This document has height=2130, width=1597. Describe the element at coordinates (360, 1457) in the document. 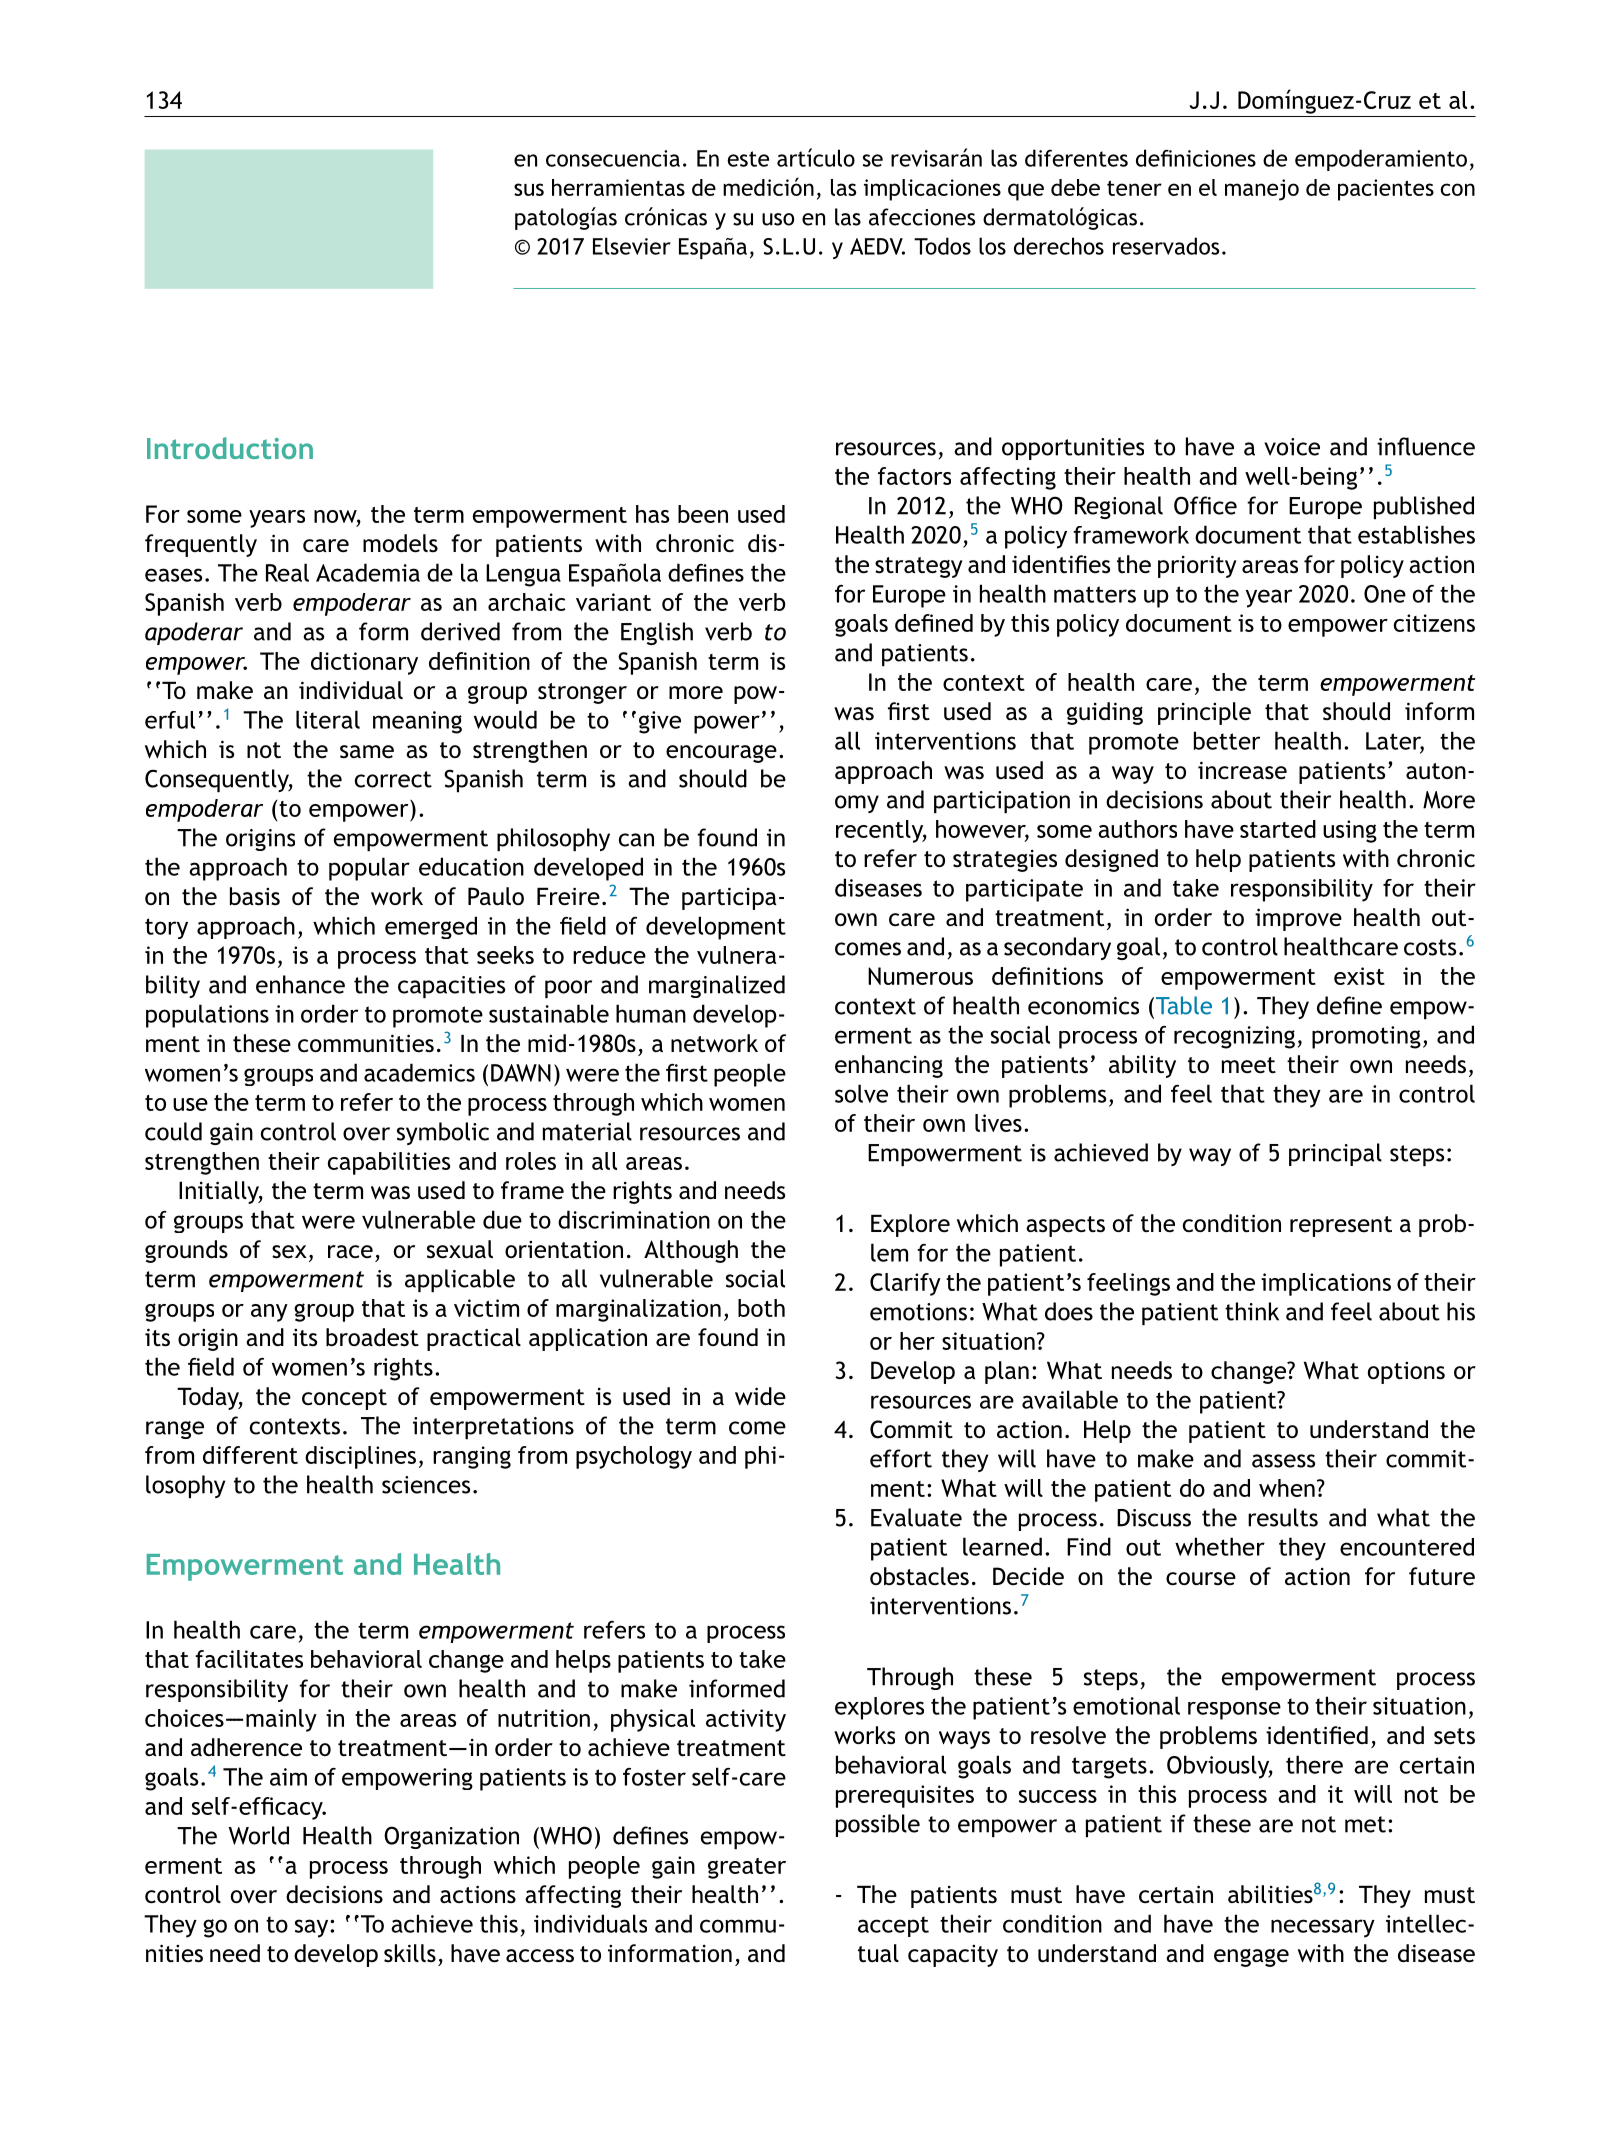

I see `disciplines` at that location.
